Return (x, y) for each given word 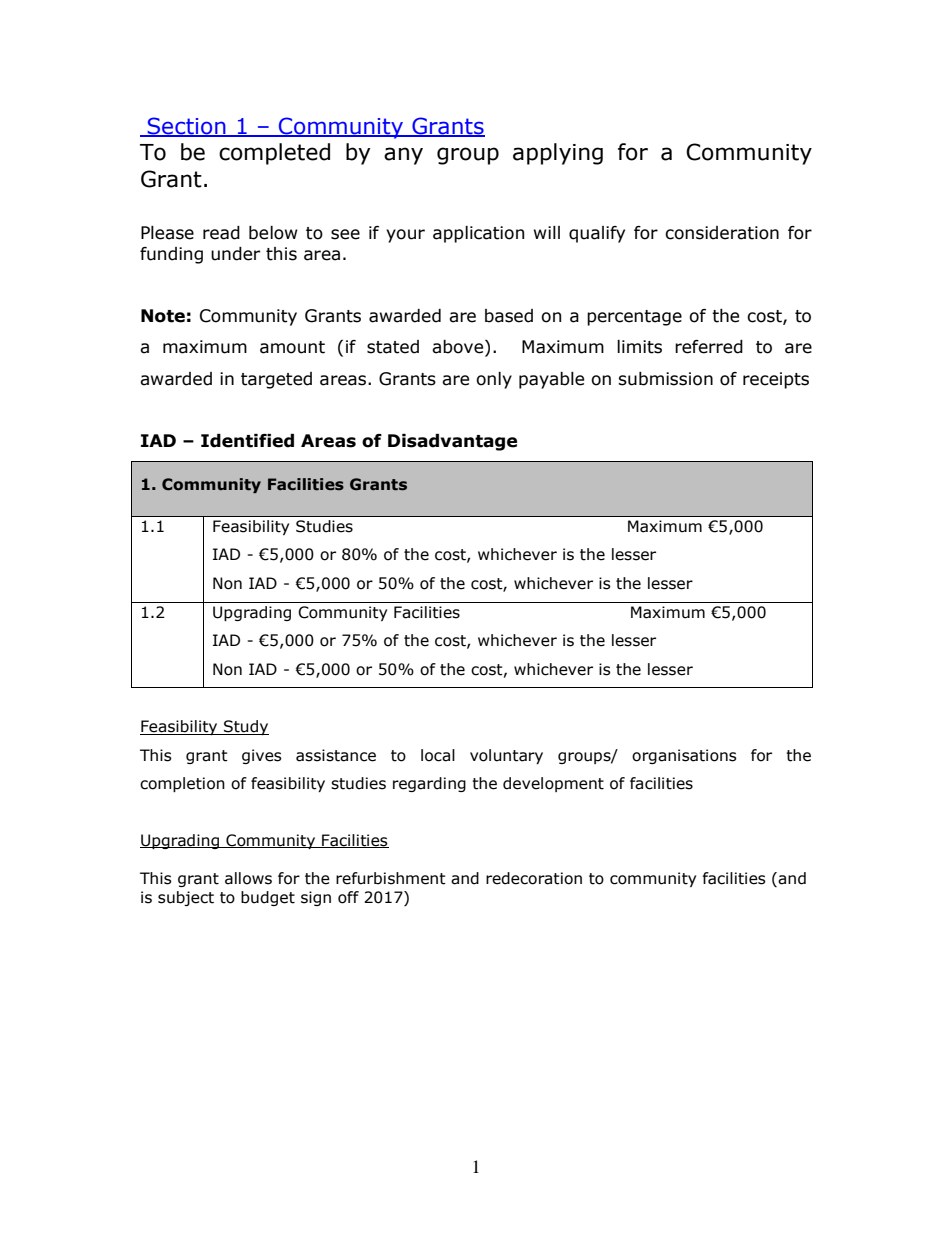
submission (665, 379)
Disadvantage (452, 442)
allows (248, 878)
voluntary (506, 756)
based (509, 316)
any (403, 156)
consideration (722, 233)
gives (262, 756)
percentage (634, 318)
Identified (247, 441)
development (553, 784)
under (235, 254)
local (438, 755)
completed (274, 154)
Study (245, 727)
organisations (684, 756)
